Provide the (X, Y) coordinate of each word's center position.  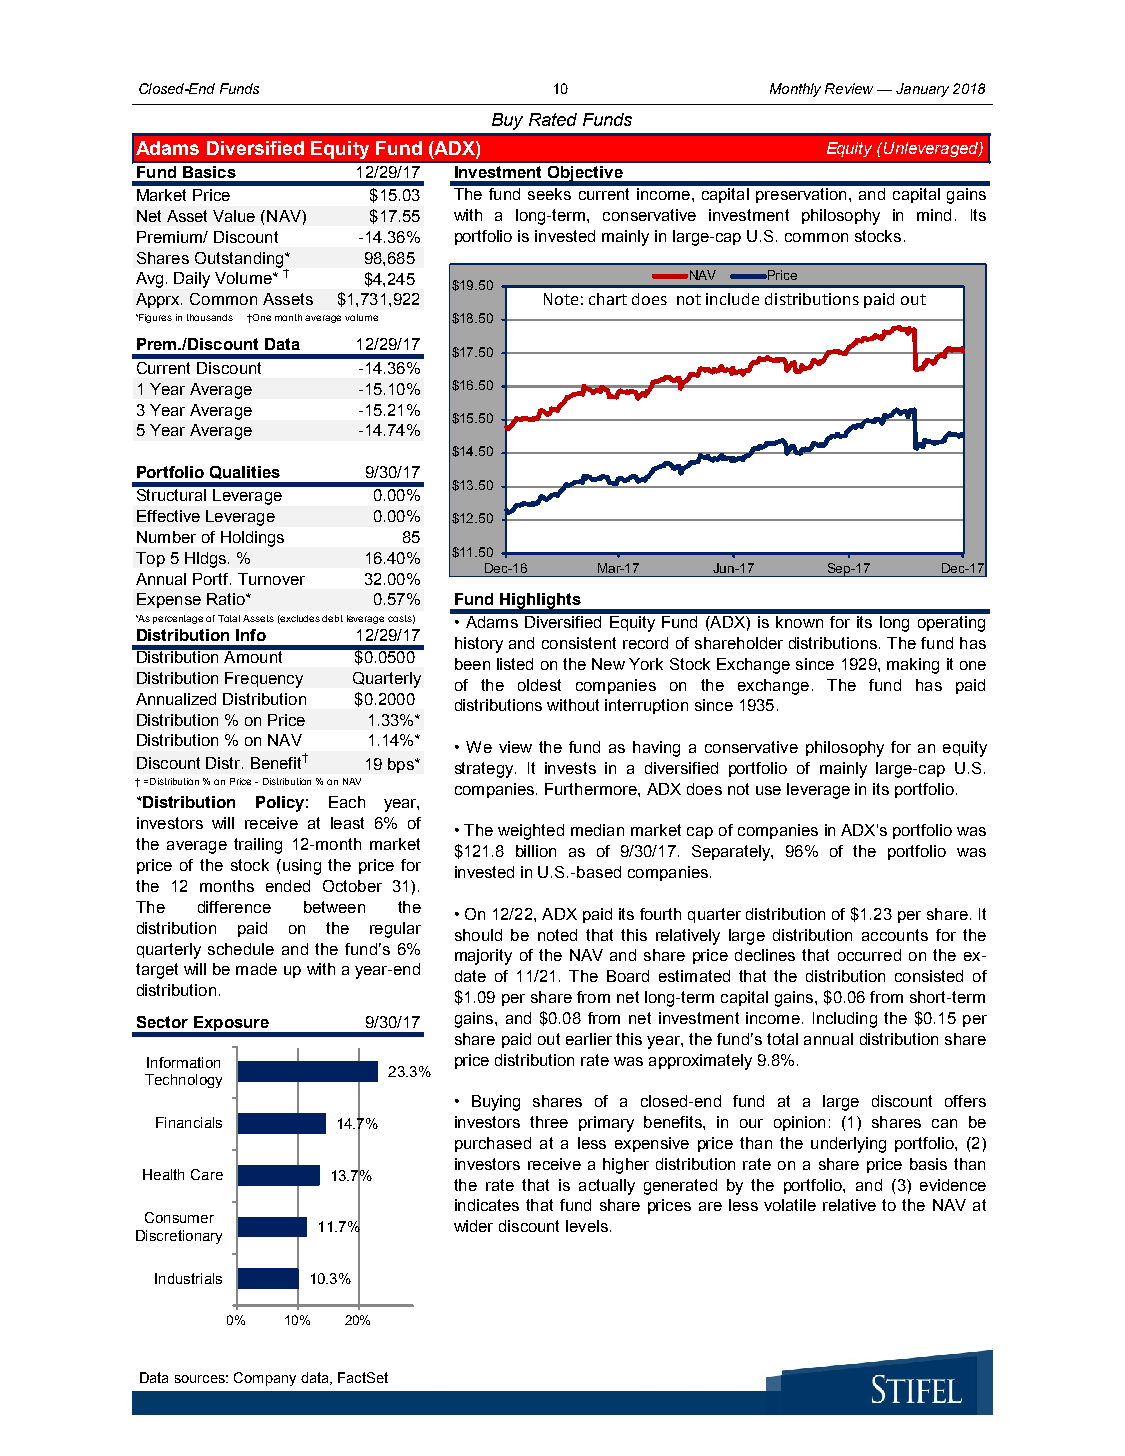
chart (608, 299)
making (913, 666)
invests (570, 768)
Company (265, 1379)
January (922, 90)
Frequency (264, 680)
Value (234, 216)
